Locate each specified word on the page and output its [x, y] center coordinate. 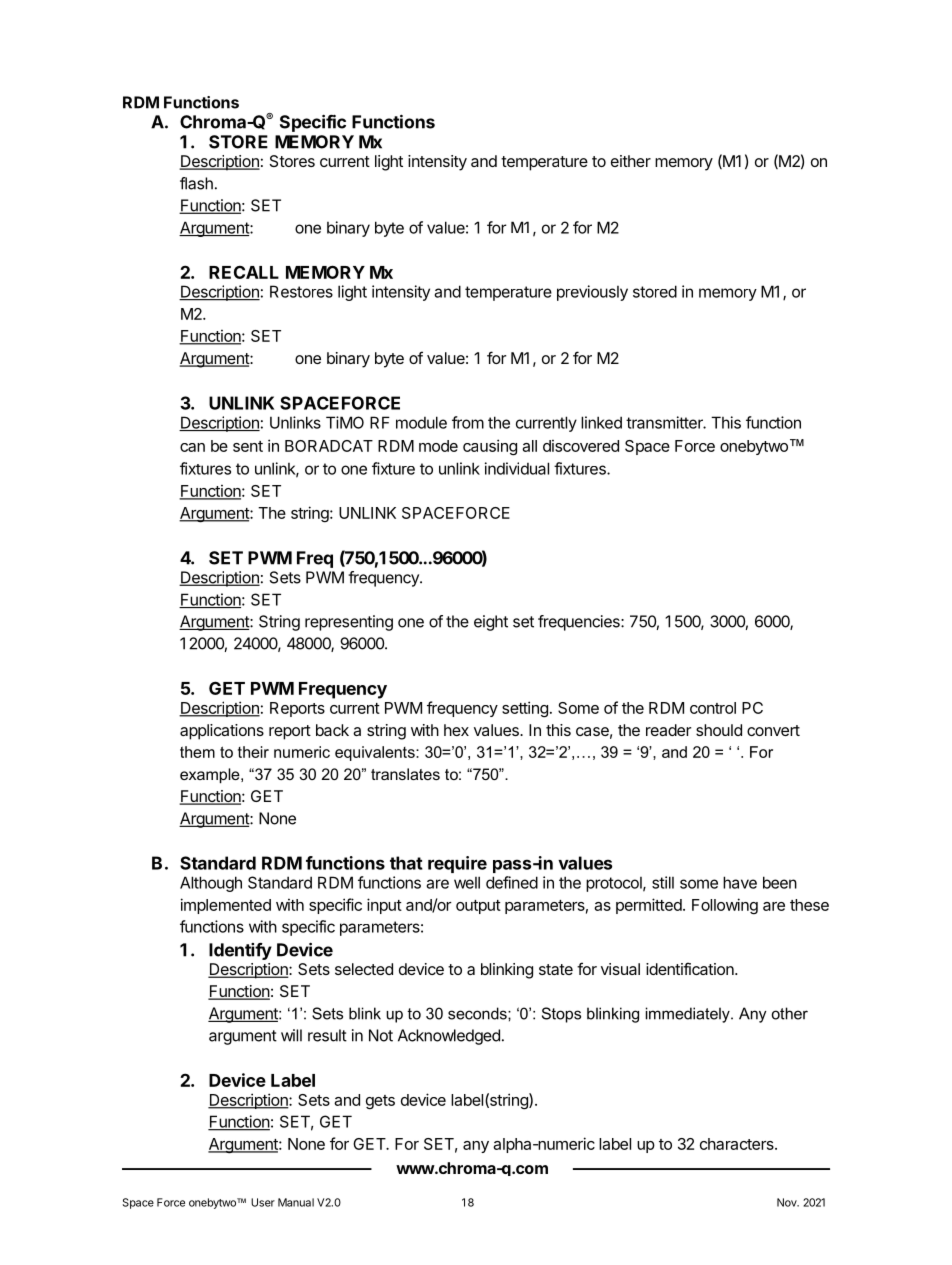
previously [592, 293]
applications [222, 732]
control [713, 708]
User [263, 1202]
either [631, 161]
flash [196, 183]
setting [525, 709]
